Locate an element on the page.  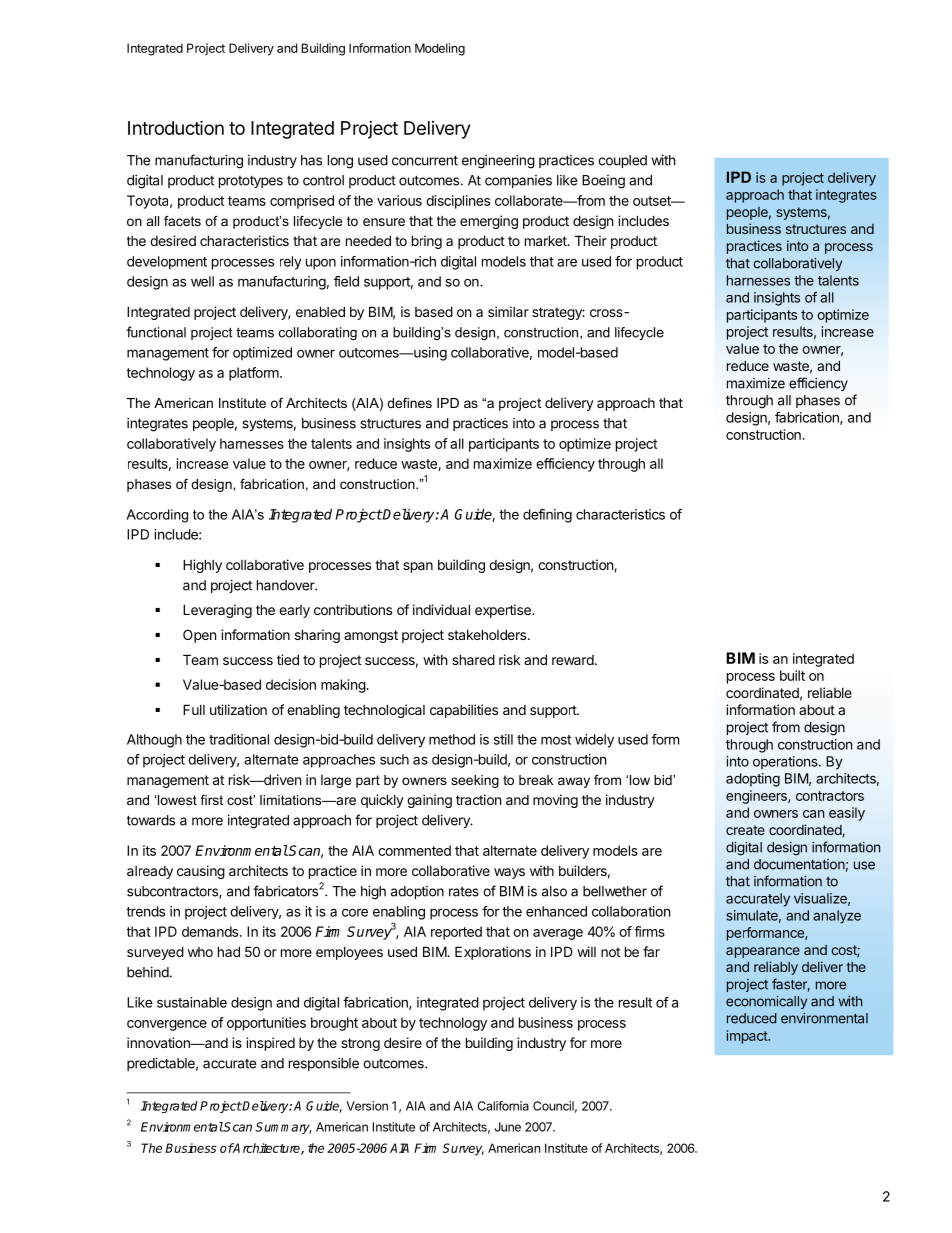
outset is located at coordinates (653, 201).
